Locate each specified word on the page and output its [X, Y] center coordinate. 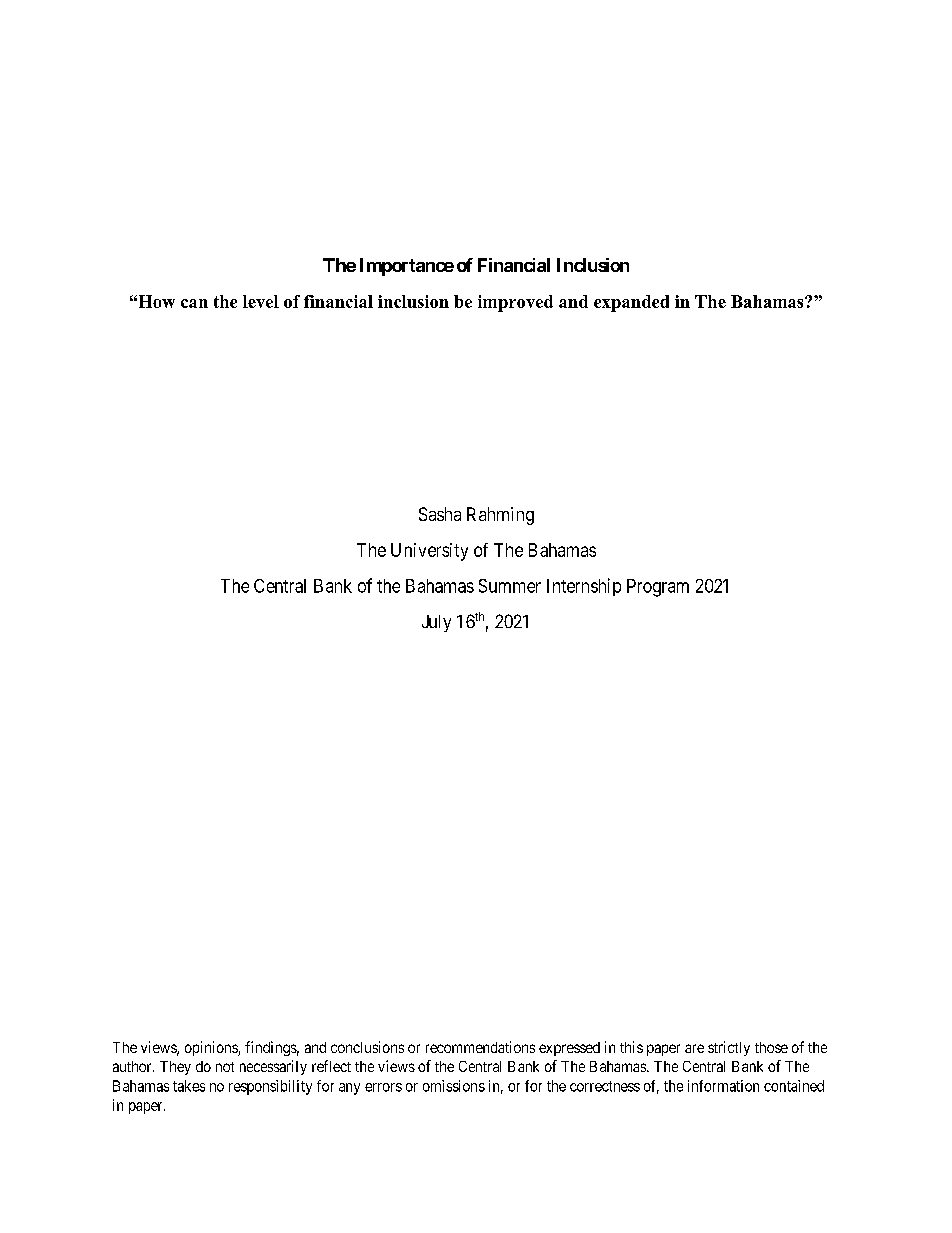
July [436, 623]
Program [658, 588]
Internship [584, 587]
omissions [454, 1086]
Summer [510, 586]
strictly [729, 1048]
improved [515, 303]
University [429, 552]
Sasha [440, 514]
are [694, 1048]
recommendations [480, 1047]
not [225, 1067]
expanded [631, 303]
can [194, 303]
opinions [212, 1048]
